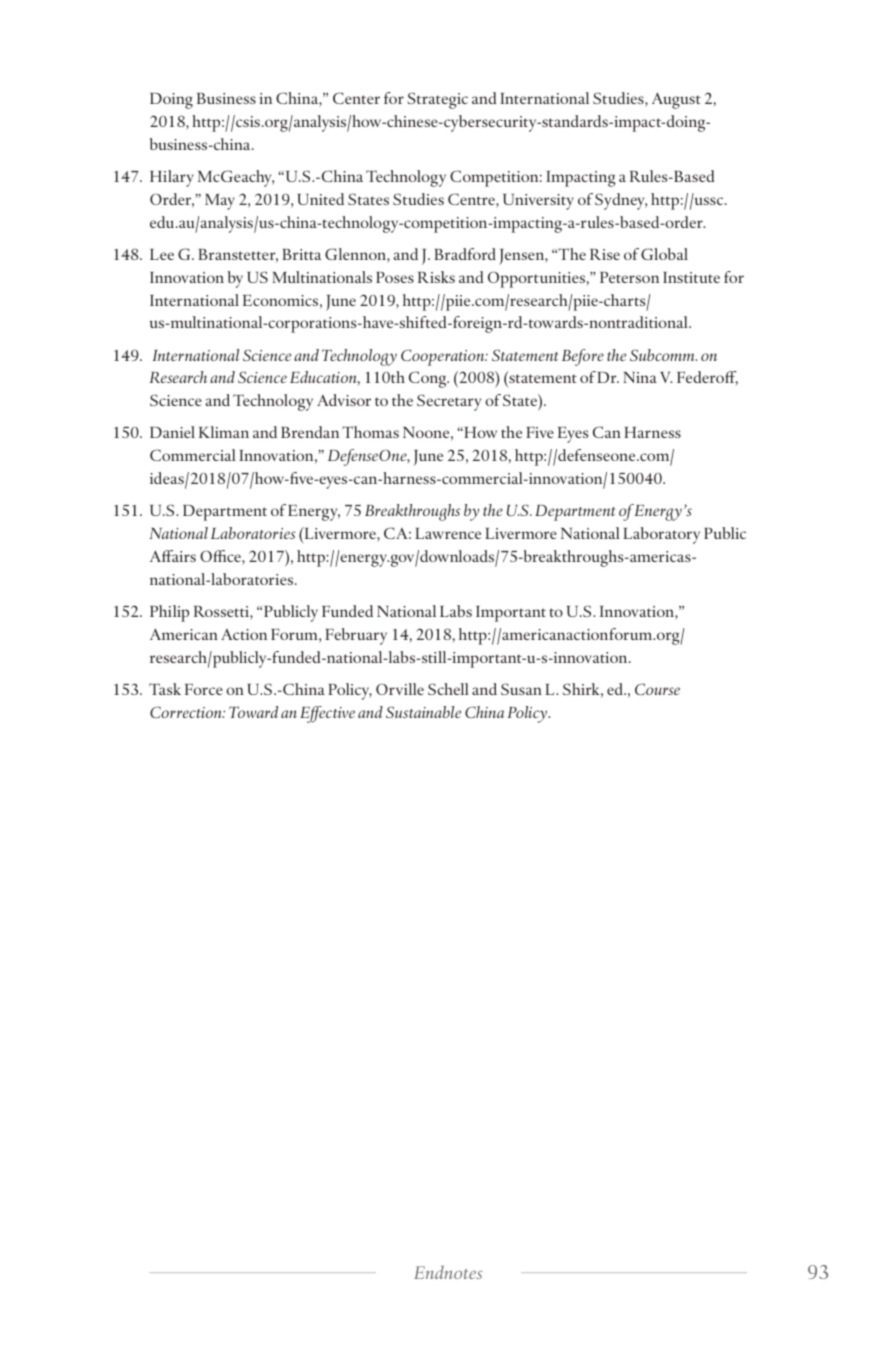 This document has height=1345, width=896. Describe the element at coordinates (327, 714) in the document. I see `Effective` at that location.
